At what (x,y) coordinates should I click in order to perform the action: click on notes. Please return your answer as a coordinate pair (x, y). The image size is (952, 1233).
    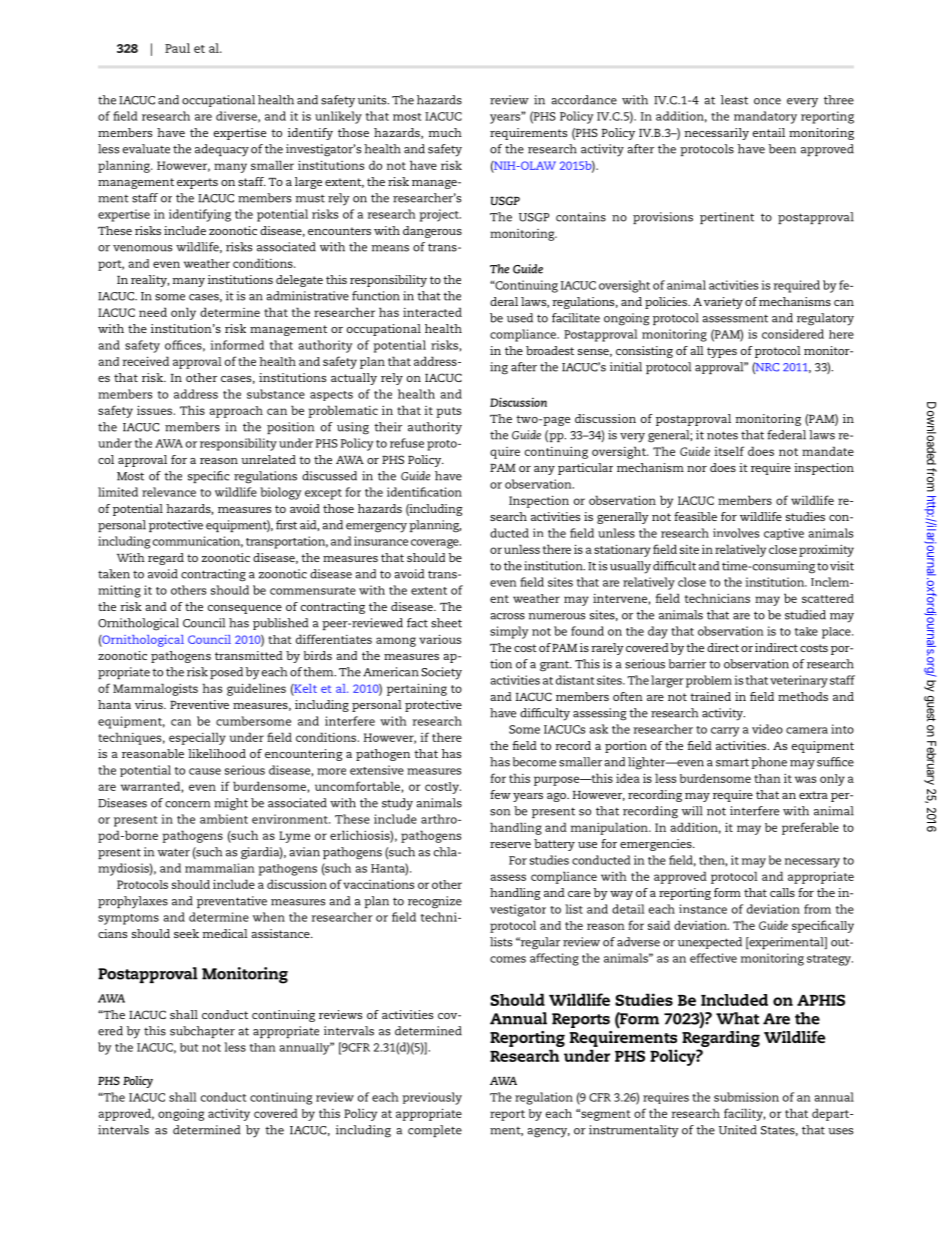
    Looking at the image, I should click on (722, 435).
